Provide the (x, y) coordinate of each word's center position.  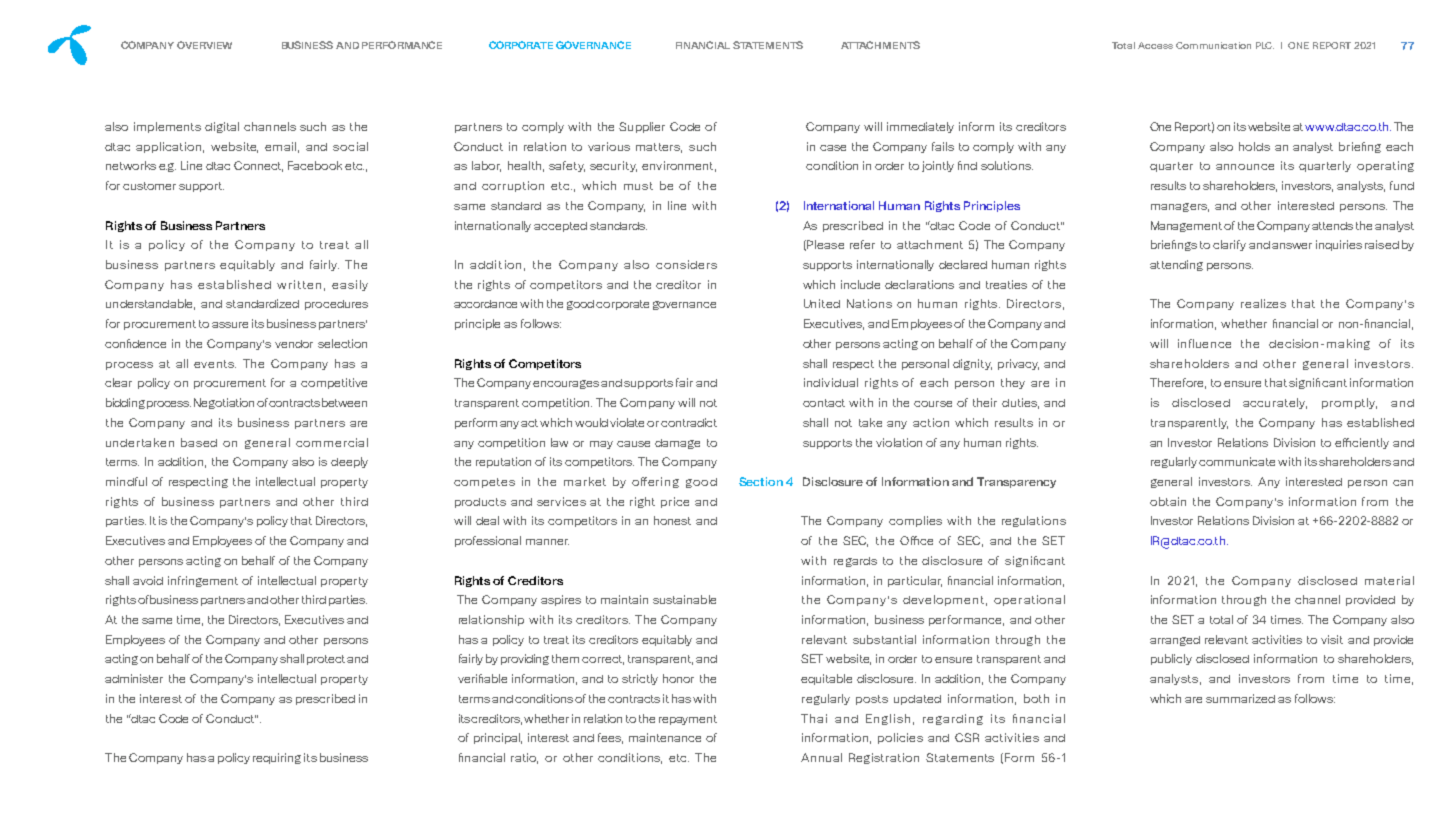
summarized (1240, 698)
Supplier (642, 127)
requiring (277, 758)
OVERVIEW (204, 45)
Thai (814, 718)
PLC (1265, 45)
